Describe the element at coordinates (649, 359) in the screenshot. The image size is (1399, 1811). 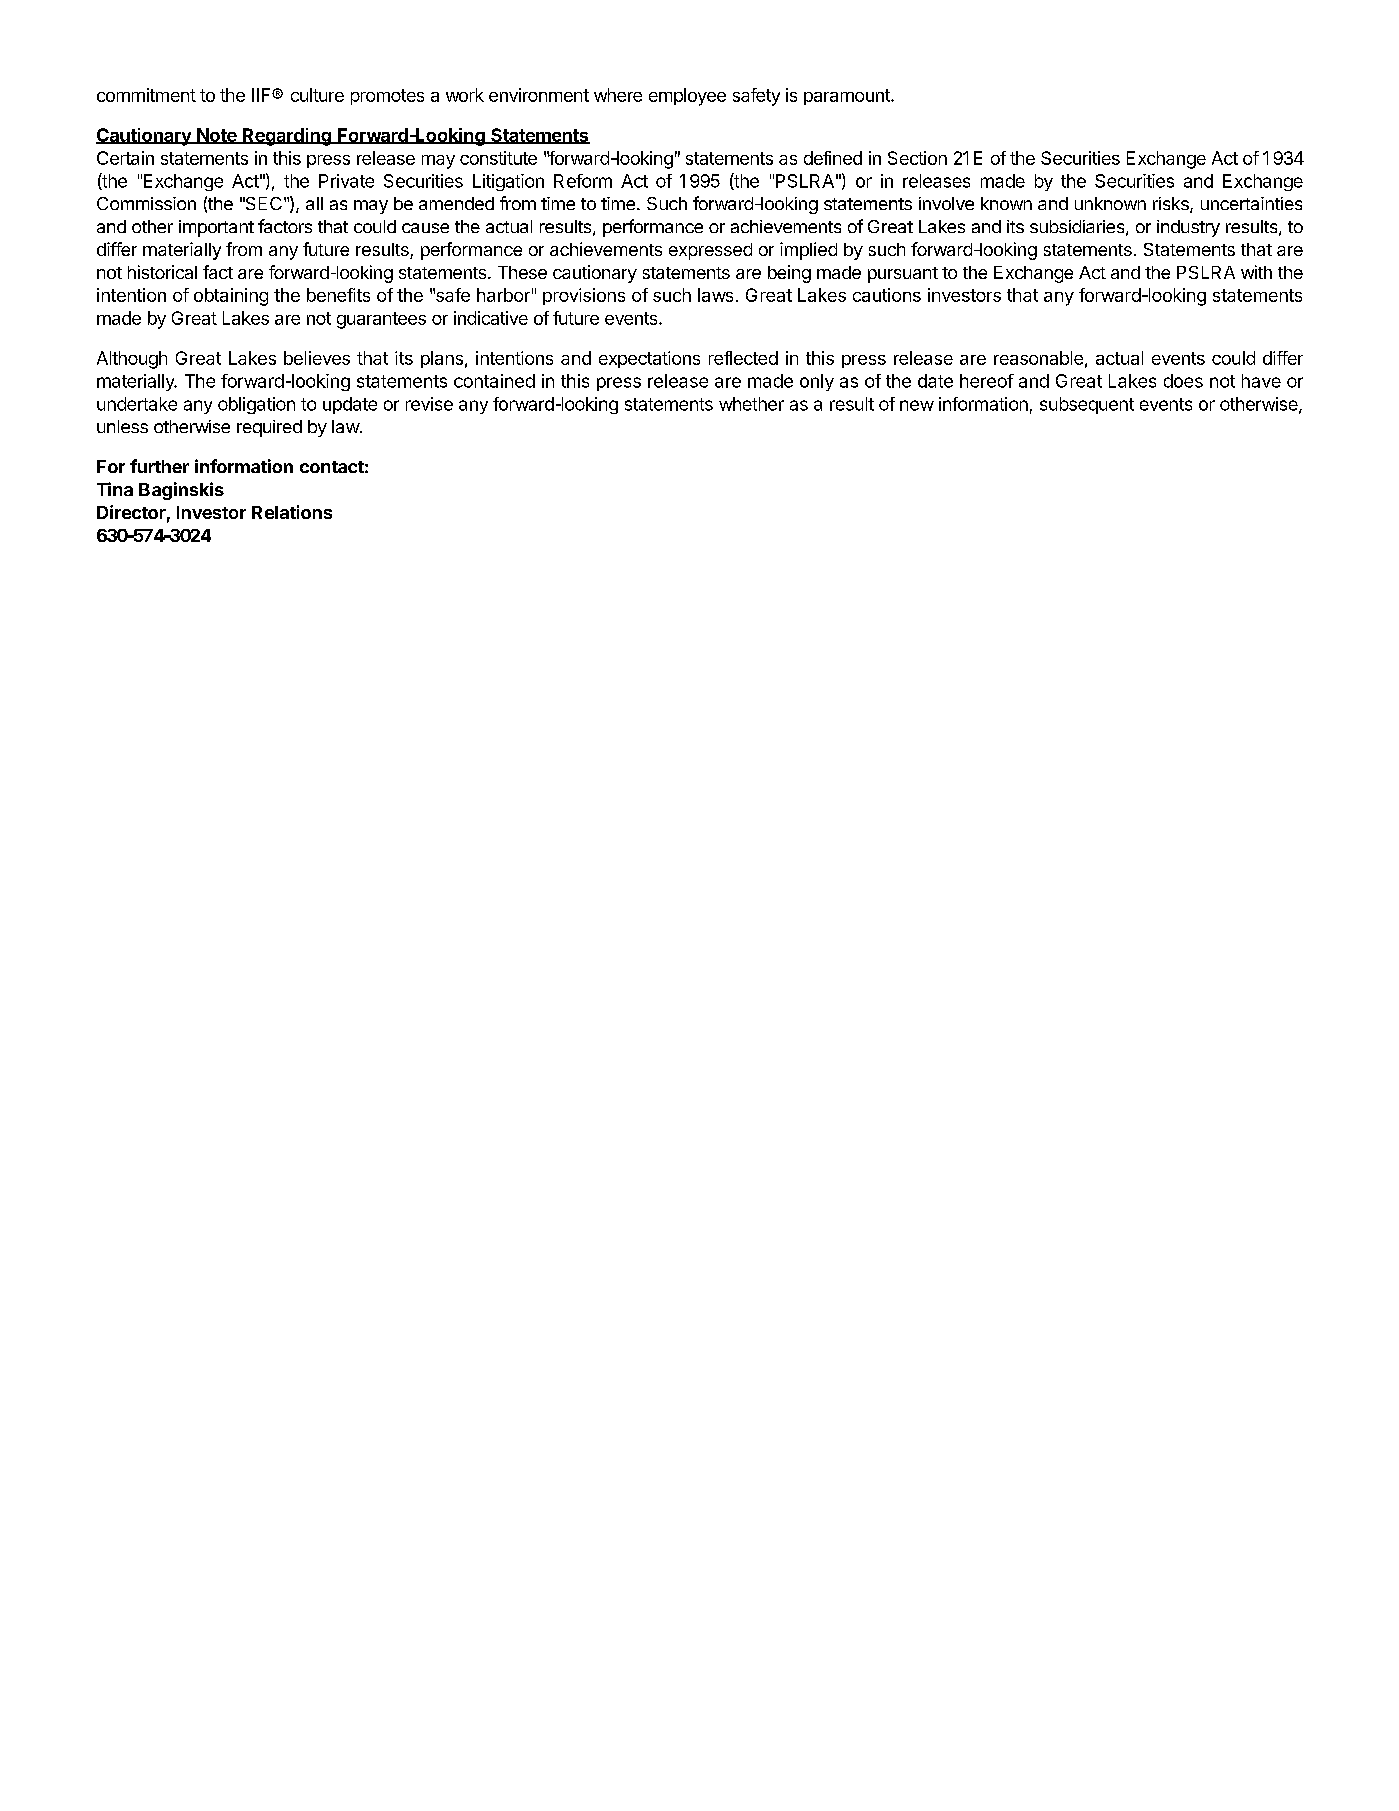
I see `expectations` at that location.
